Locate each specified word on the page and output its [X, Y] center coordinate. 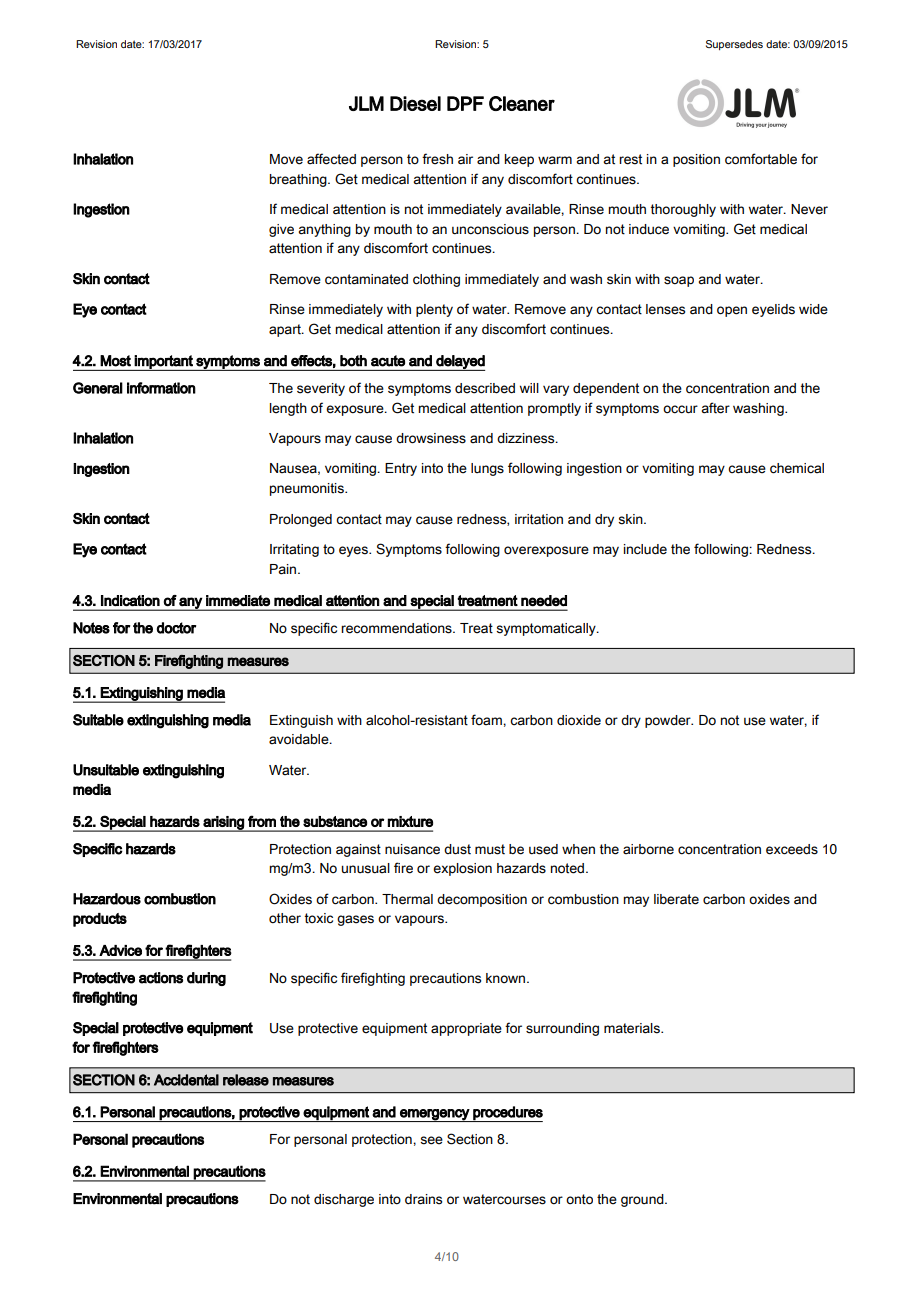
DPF [465, 103]
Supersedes [734, 45]
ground [643, 1200]
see [431, 1140]
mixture [410, 821]
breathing [299, 180]
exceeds [792, 849]
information [161, 388]
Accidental [186, 1080]
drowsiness [431, 438]
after [715, 408]
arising [223, 824]
